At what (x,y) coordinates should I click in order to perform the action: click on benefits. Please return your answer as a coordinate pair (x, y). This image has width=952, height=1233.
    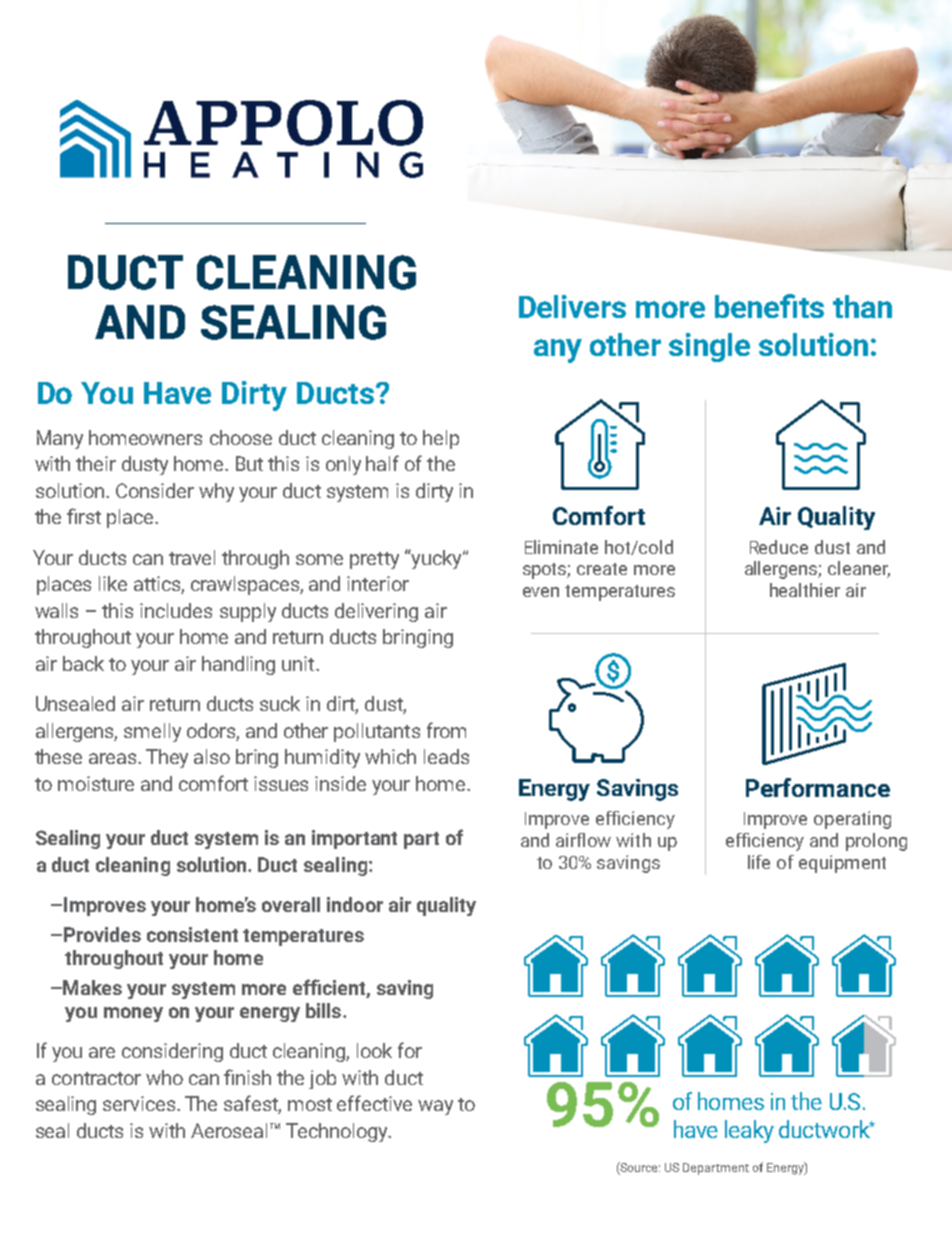
    Looking at the image, I should click on (769, 306).
